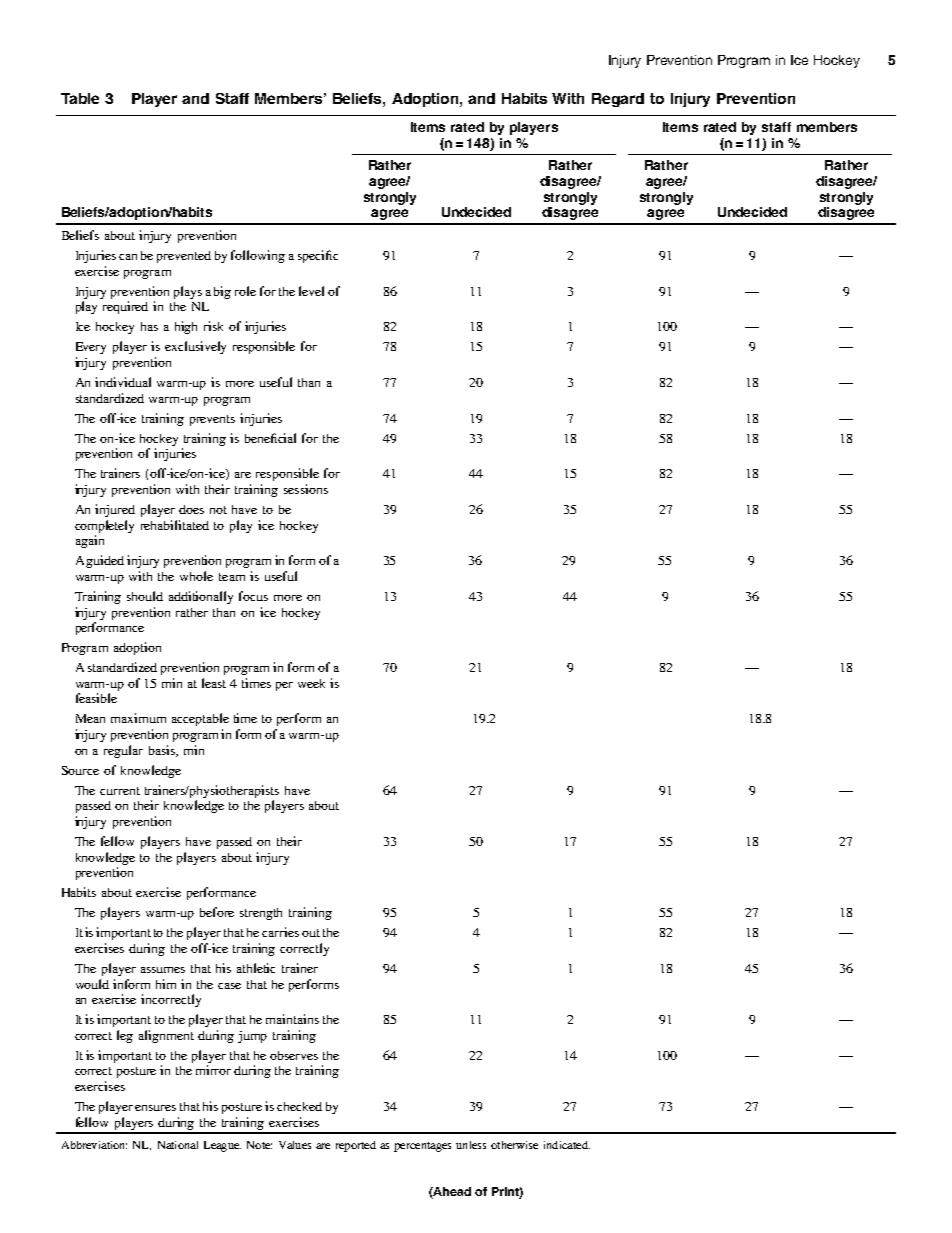 The width and height of the page is (952, 1233). What do you see at coordinates (306, 489) in the page?
I see `sessions` at bounding box center [306, 489].
